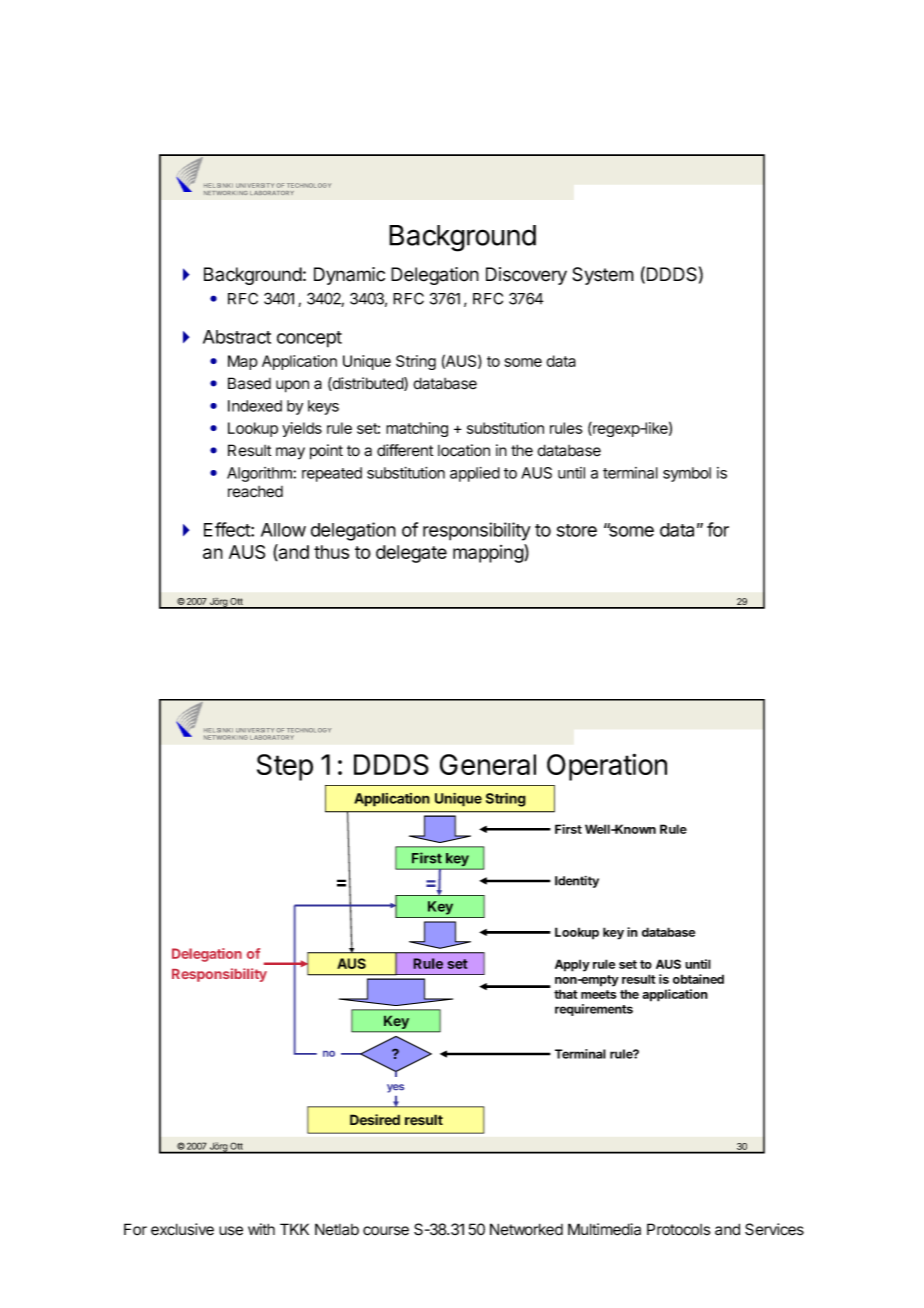  What do you see at coordinates (577, 530) in the image?
I see `store` at bounding box center [577, 530].
